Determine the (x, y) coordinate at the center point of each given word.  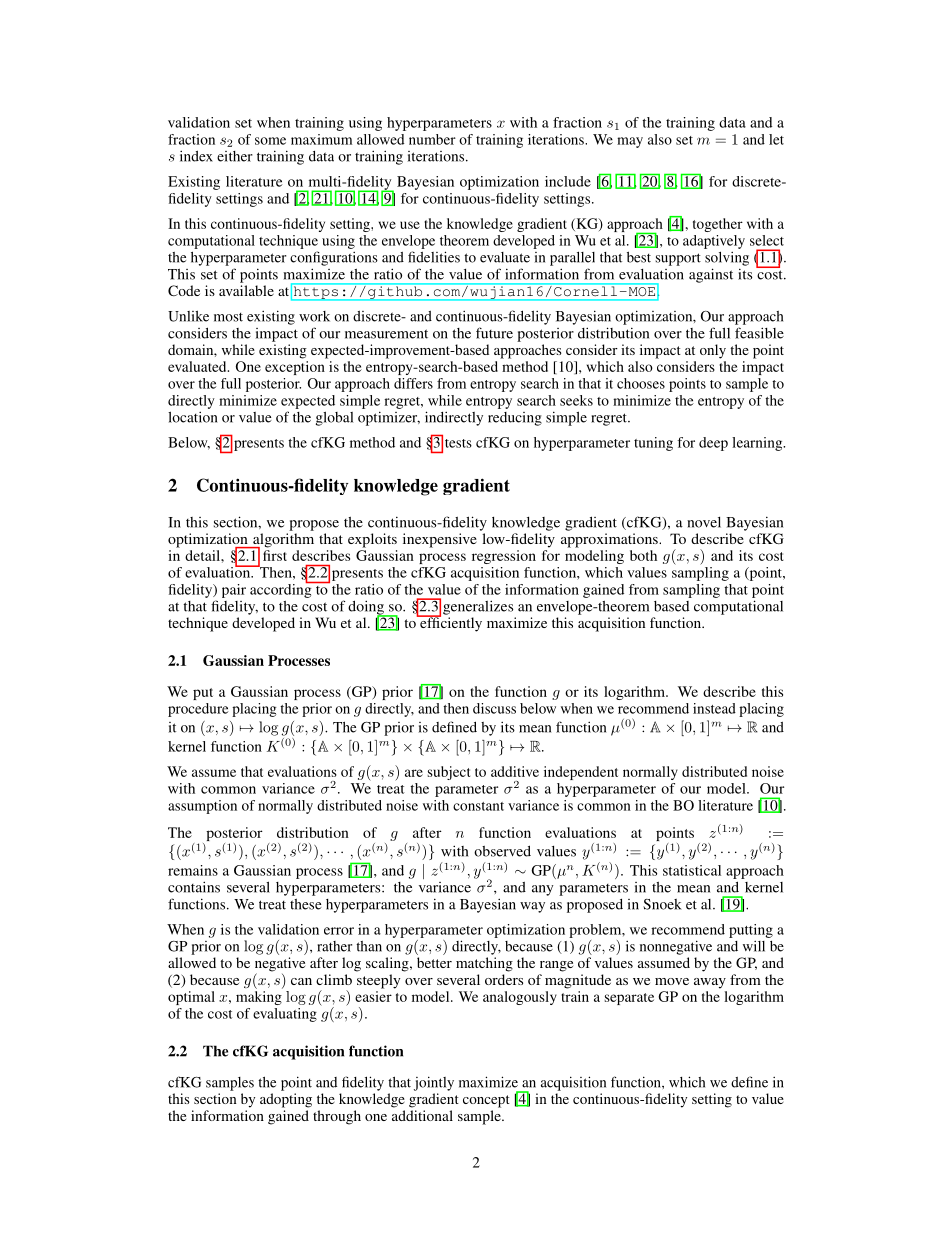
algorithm (282, 541)
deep (713, 444)
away (710, 983)
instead (714, 708)
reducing (515, 419)
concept (486, 1101)
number (432, 139)
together (718, 225)
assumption (202, 807)
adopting (286, 1100)
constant (478, 806)
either (235, 156)
